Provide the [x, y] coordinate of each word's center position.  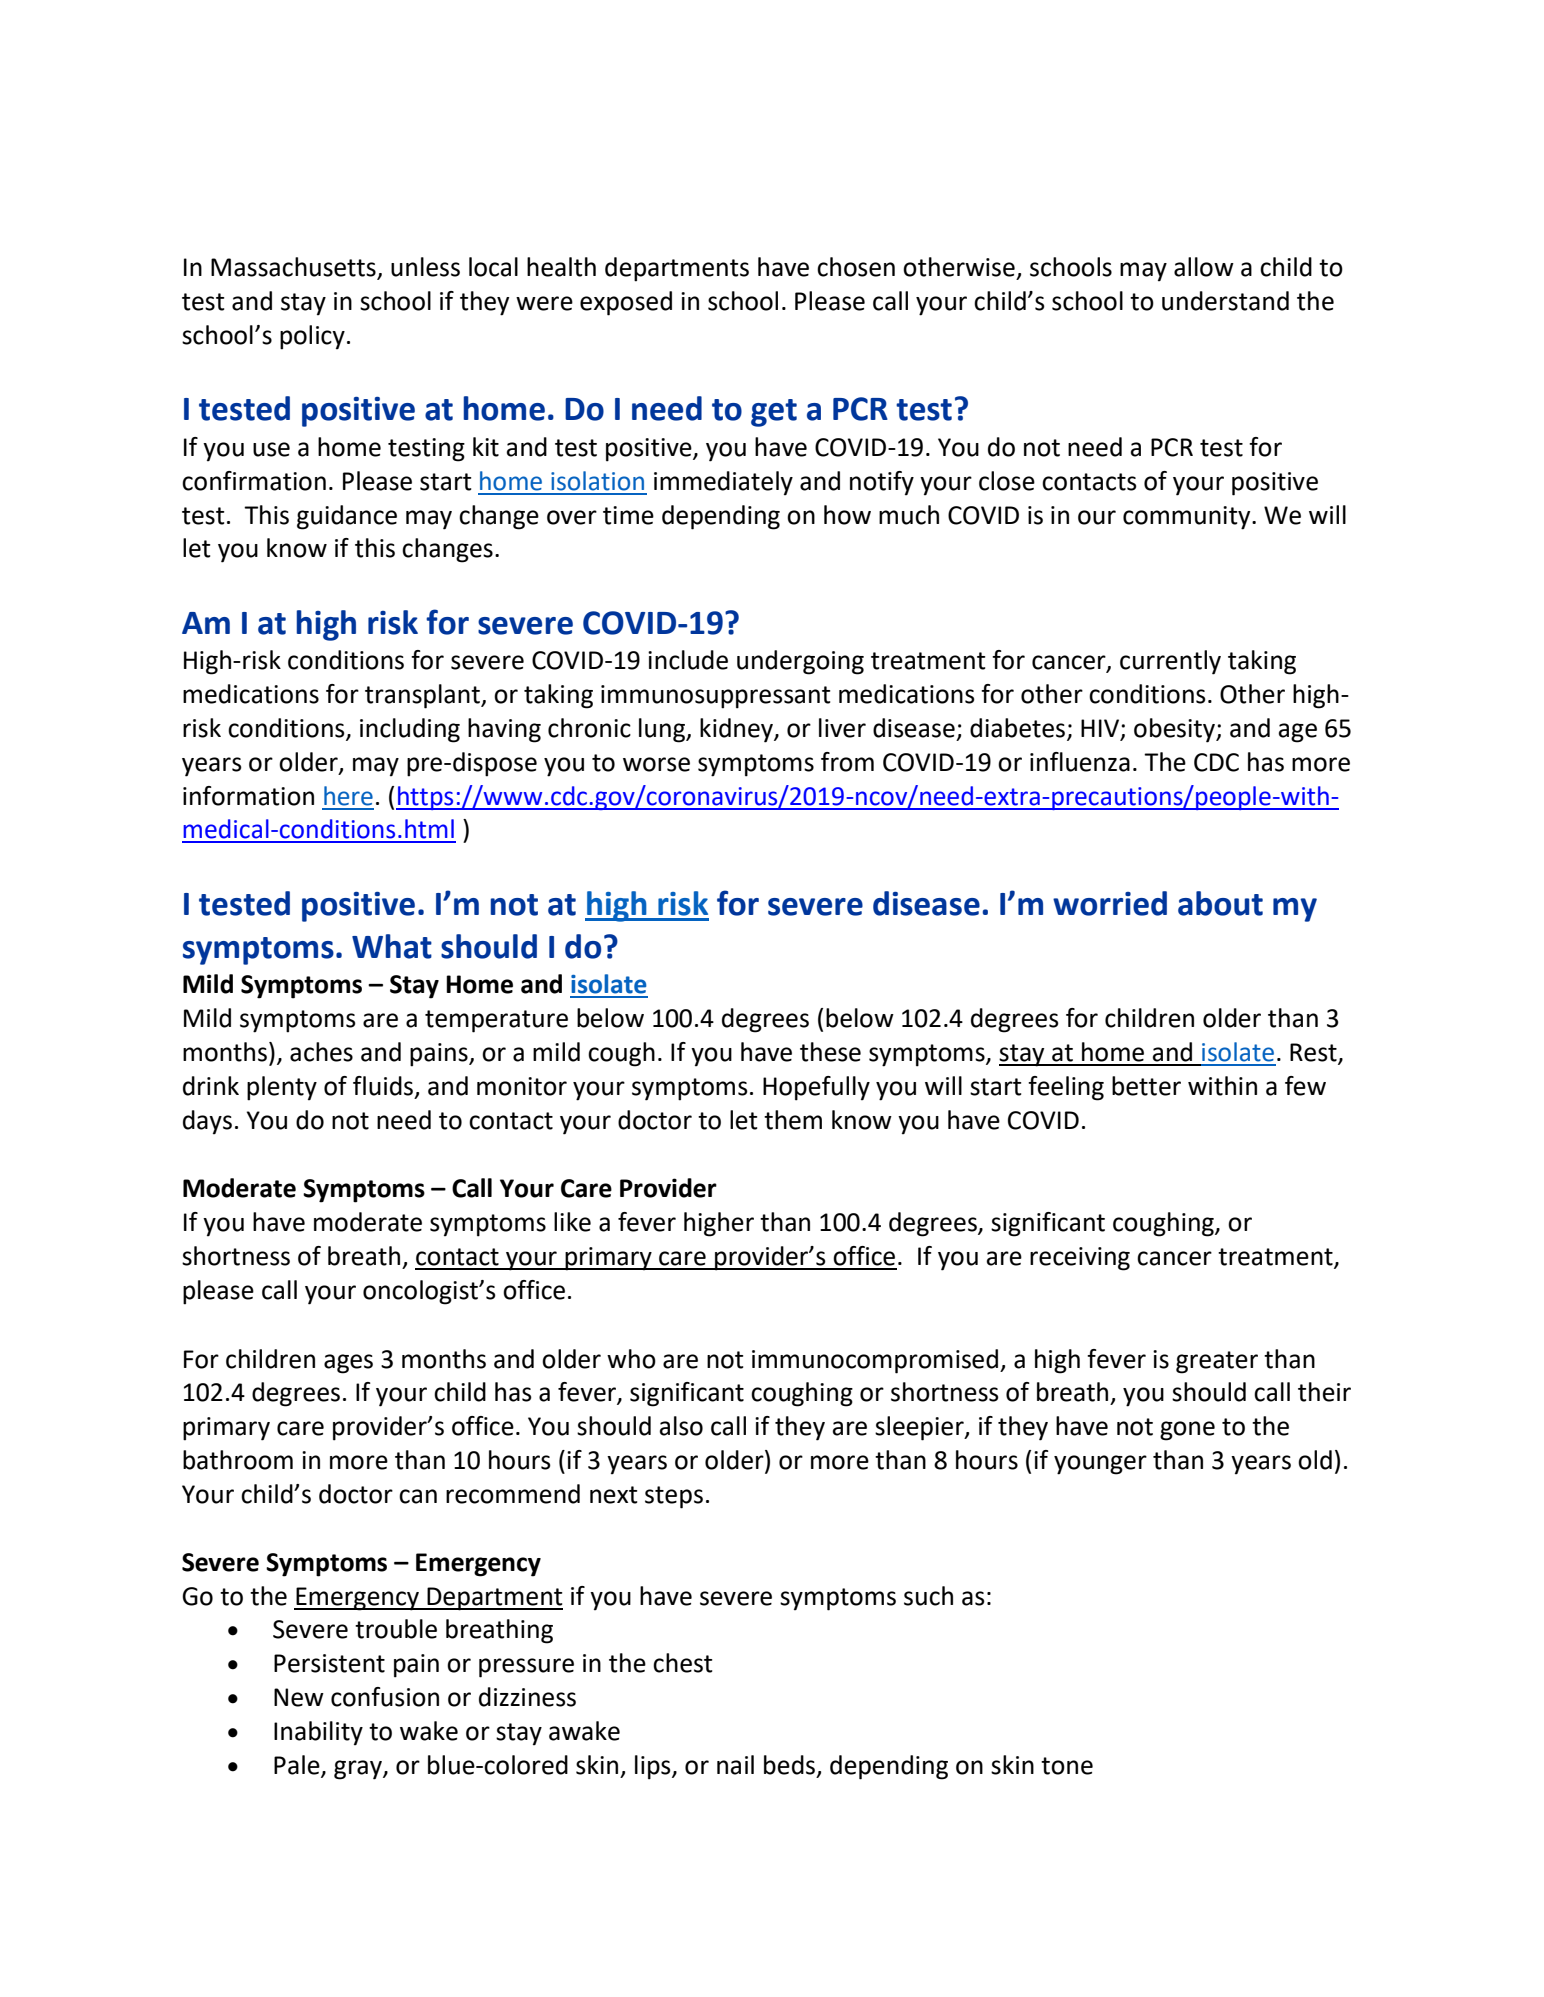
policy [312, 337]
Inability [318, 1733]
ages [348, 1364]
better [1146, 1086]
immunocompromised [876, 1361]
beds [791, 1766]
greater [1217, 1362]
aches [321, 1052]
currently [1170, 662]
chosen [856, 267]
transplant [423, 696]
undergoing [800, 662]
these [830, 1052]
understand [1225, 301]
